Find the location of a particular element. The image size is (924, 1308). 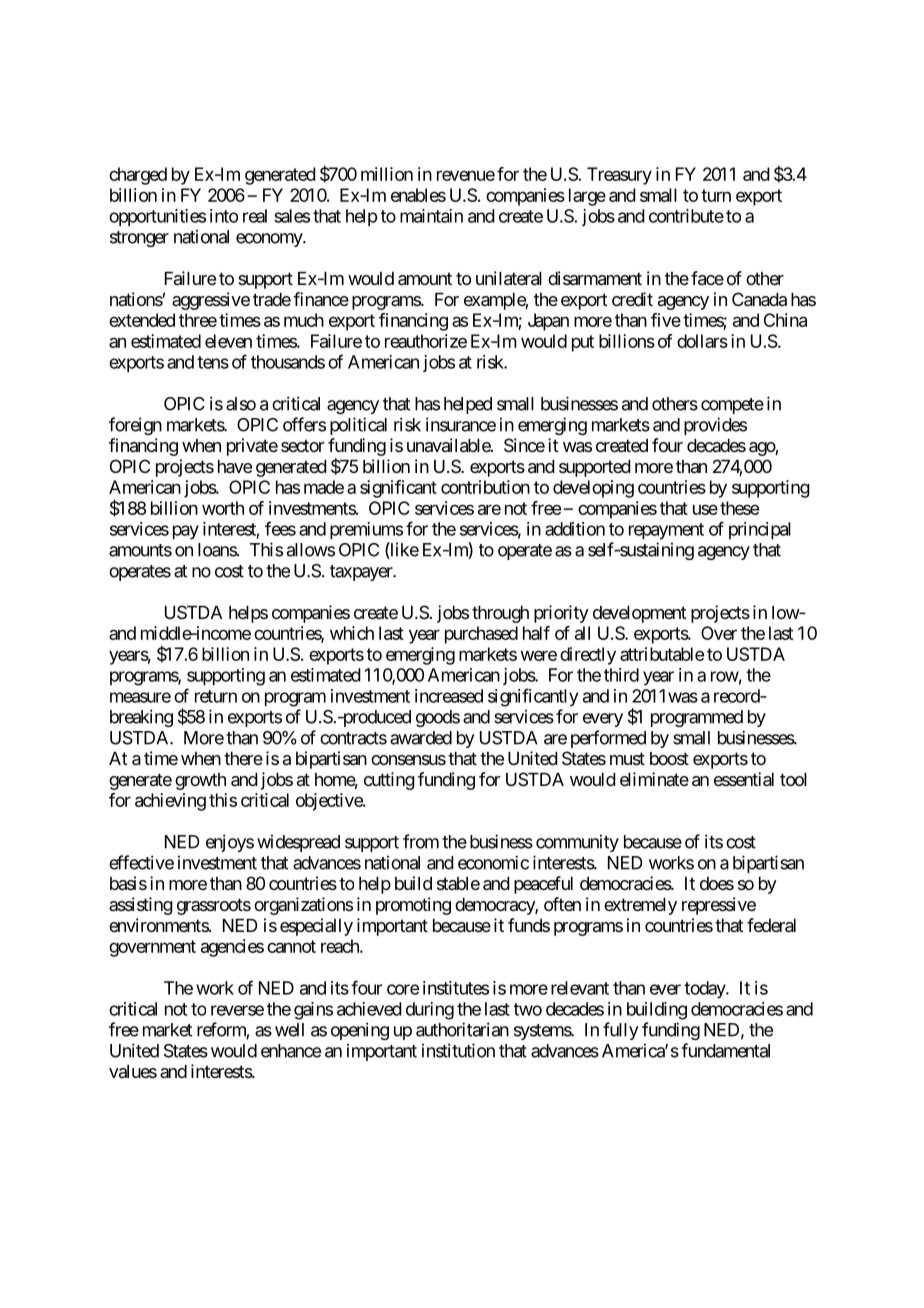

well is located at coordinates (289, 1030).
